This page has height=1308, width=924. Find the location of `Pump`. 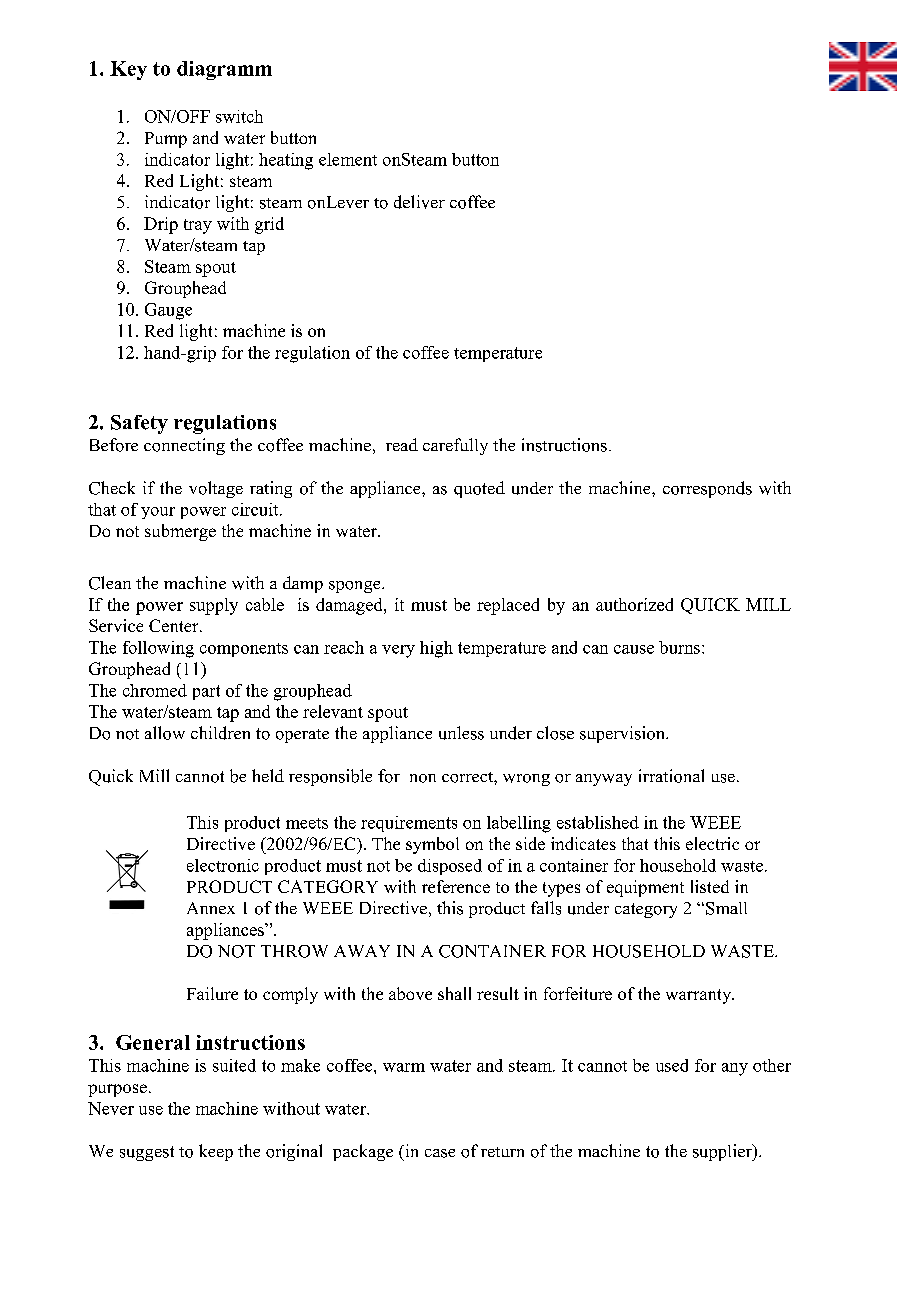

Pump is located at coordinates (166, 140).
